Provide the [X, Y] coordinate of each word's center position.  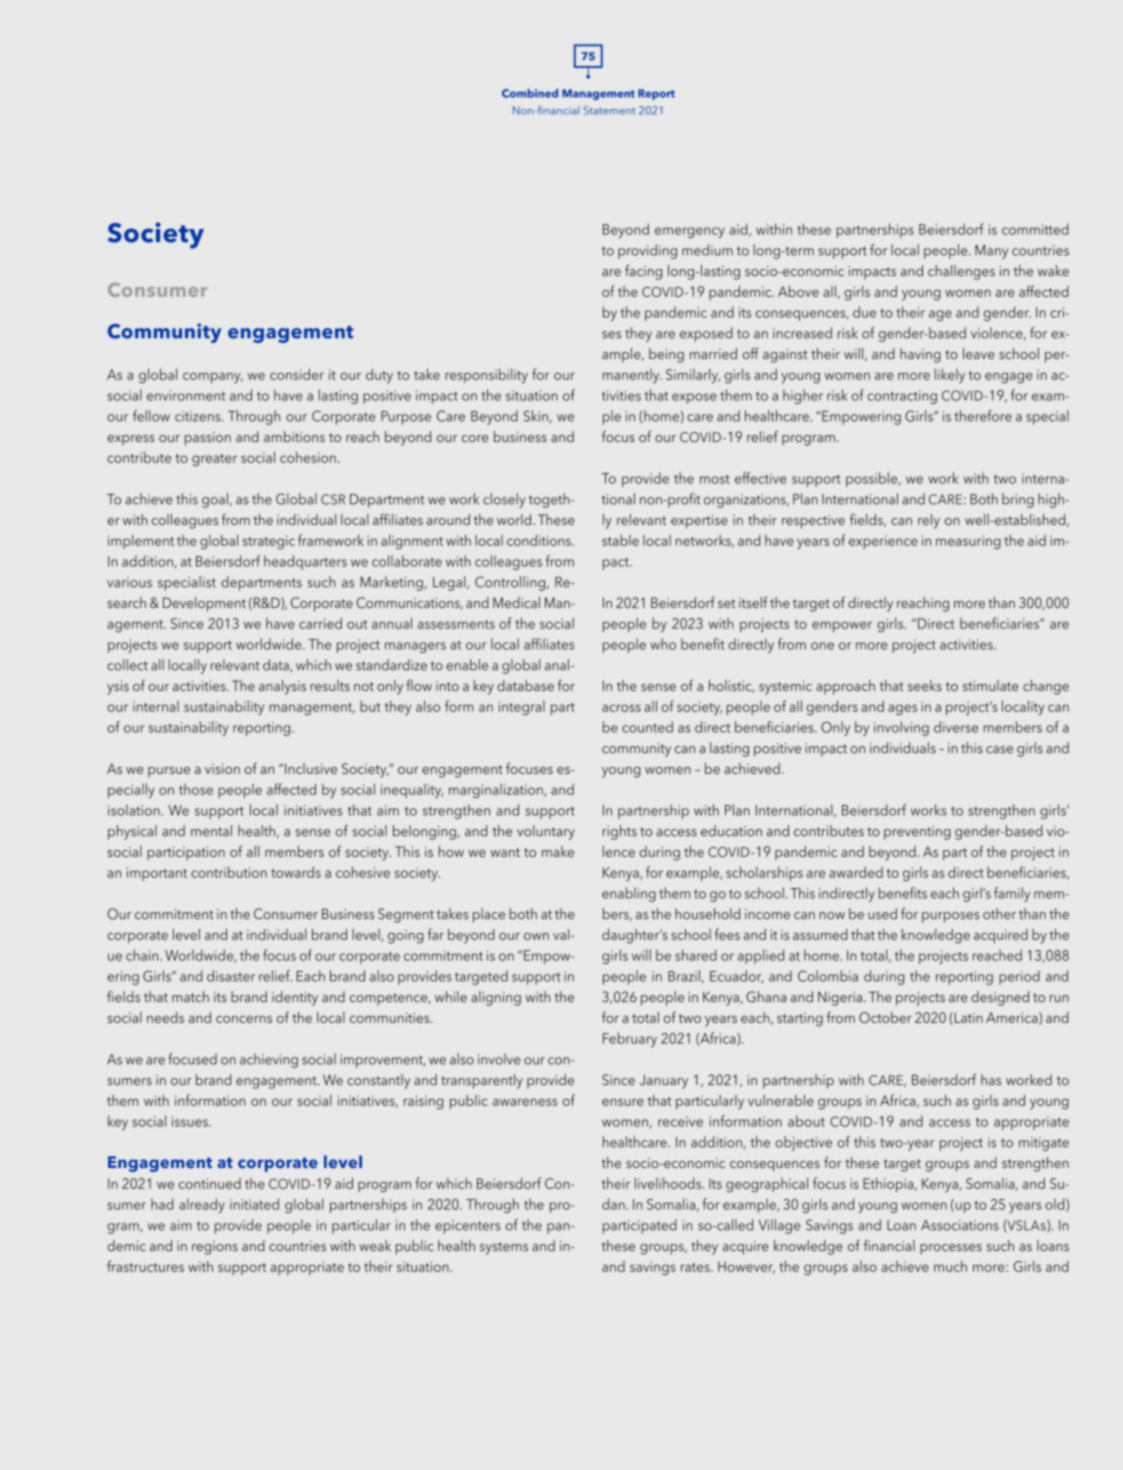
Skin [536, 416]
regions [215, 1248]
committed [1035, 229]
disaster [231, 976]
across [621, 708]
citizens [199, 416]
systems [504, 1248]
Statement [610, 110]
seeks [925, 685]
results [330, 685]
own [536, 936]
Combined [530, 93]
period [1019, 977]
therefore [983, 416]
